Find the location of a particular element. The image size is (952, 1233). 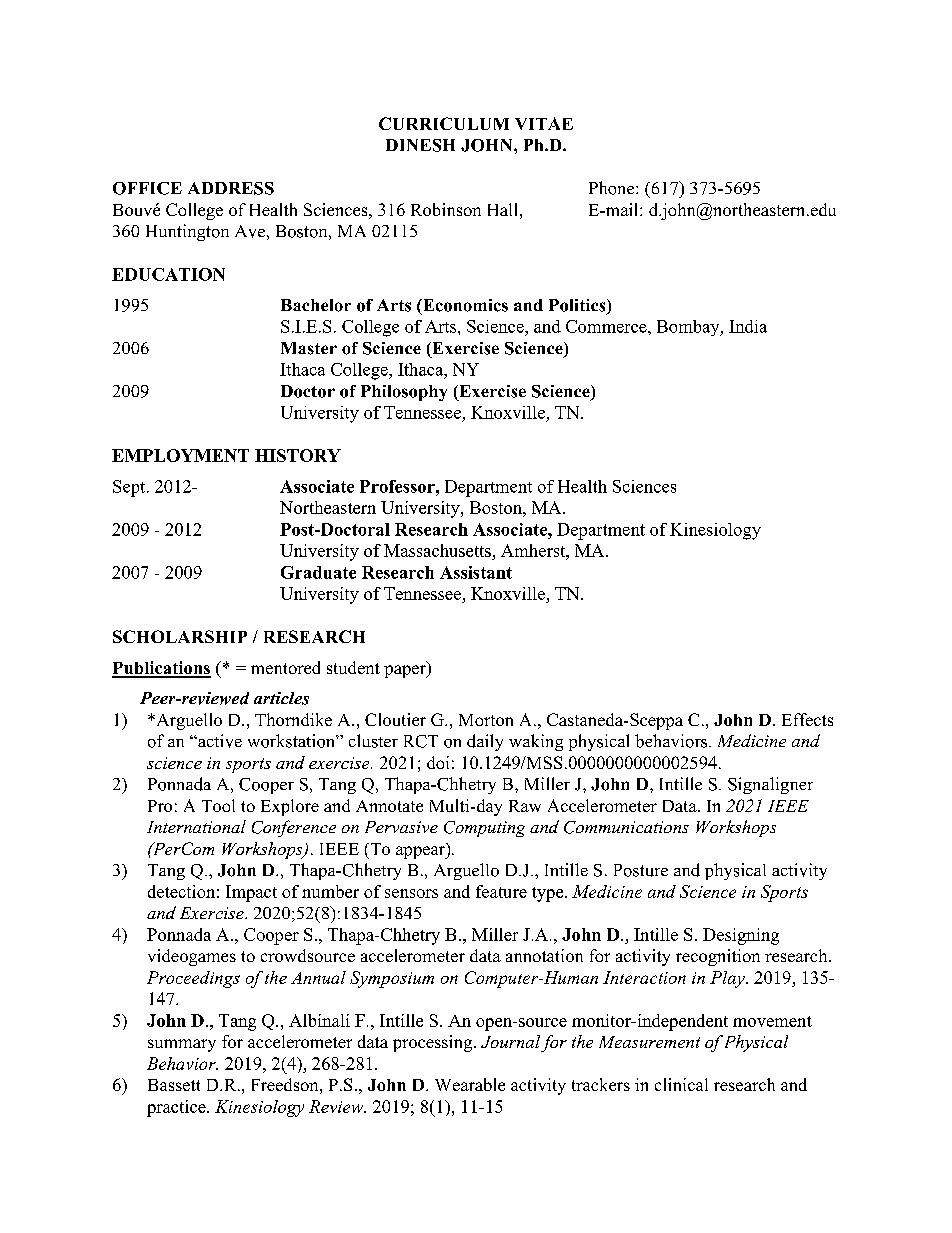

Philosophy is located at coordinates (404, 393).
